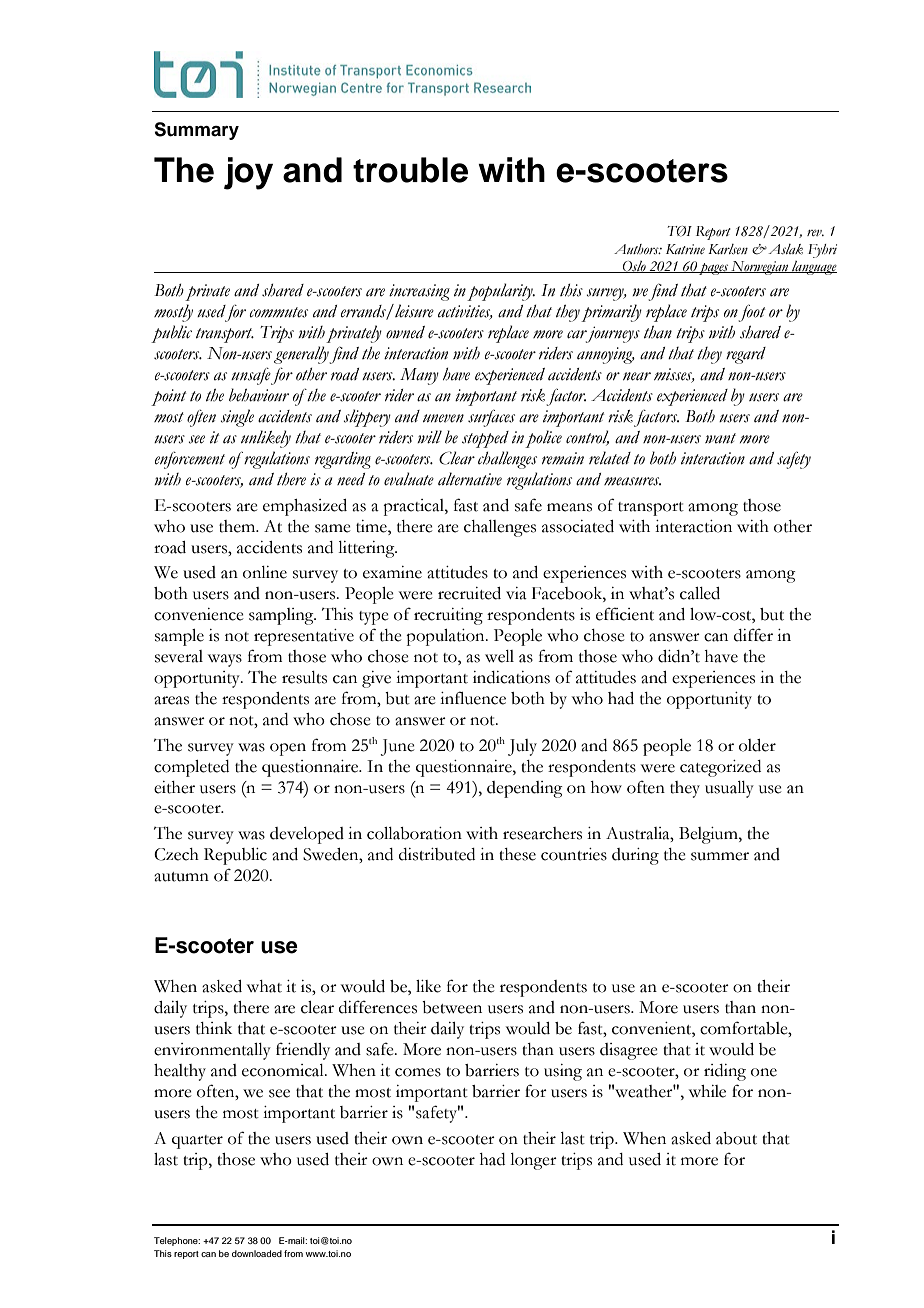 The width and height of the image is (924, 1308). Describe the element at coordinates (225, 660) in the image. I see `ways` at that location.
